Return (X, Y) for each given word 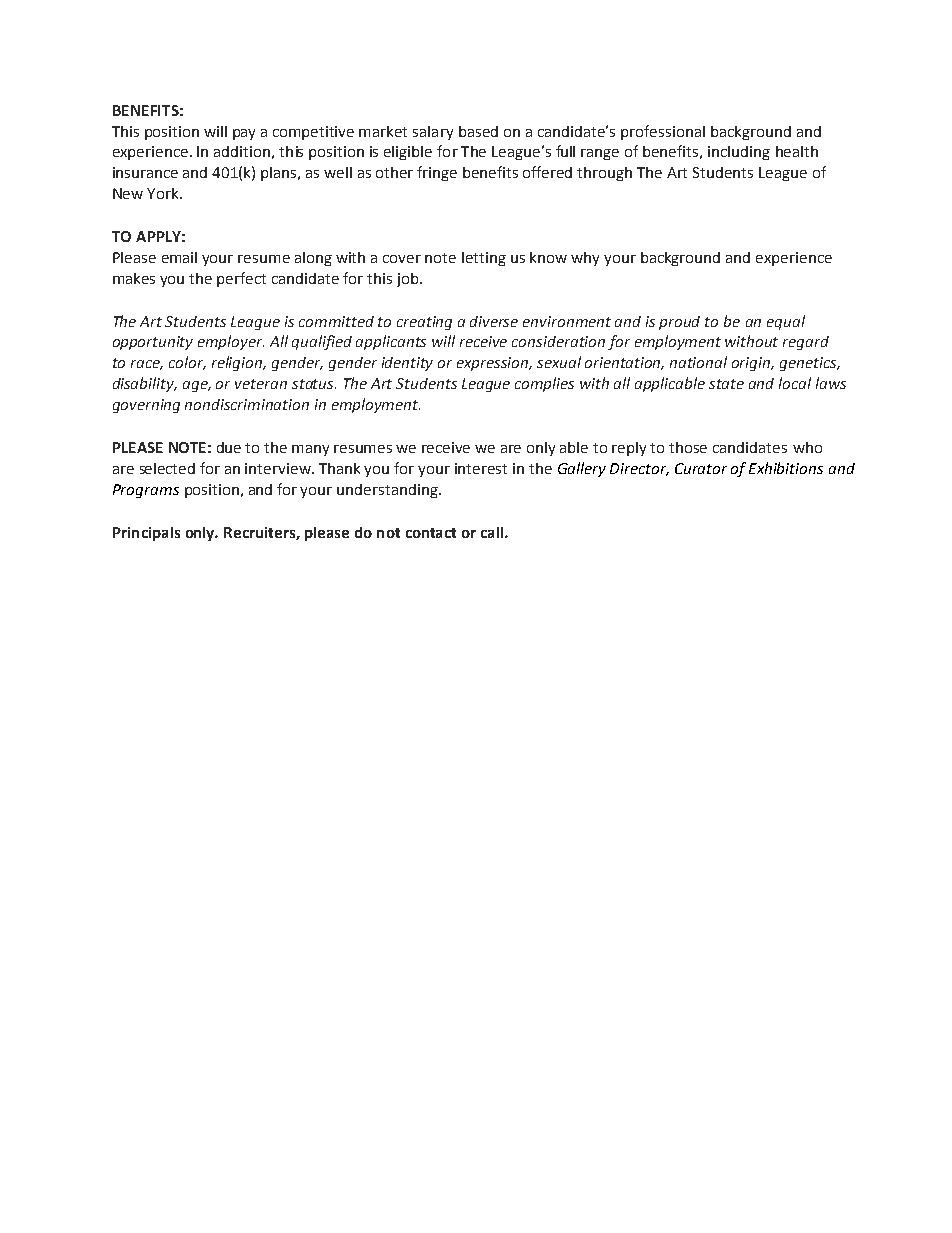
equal (786, 322)
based (478, 131)
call (493, 532)
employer (231, 342)
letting (484, 259)
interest (481, 468)
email (179, 257)
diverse (494, 321)
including (739, 153)
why (585, 259)
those (688, 447)
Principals (146, 534)
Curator (701, 468)
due (229, 447)
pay (244, 134)
